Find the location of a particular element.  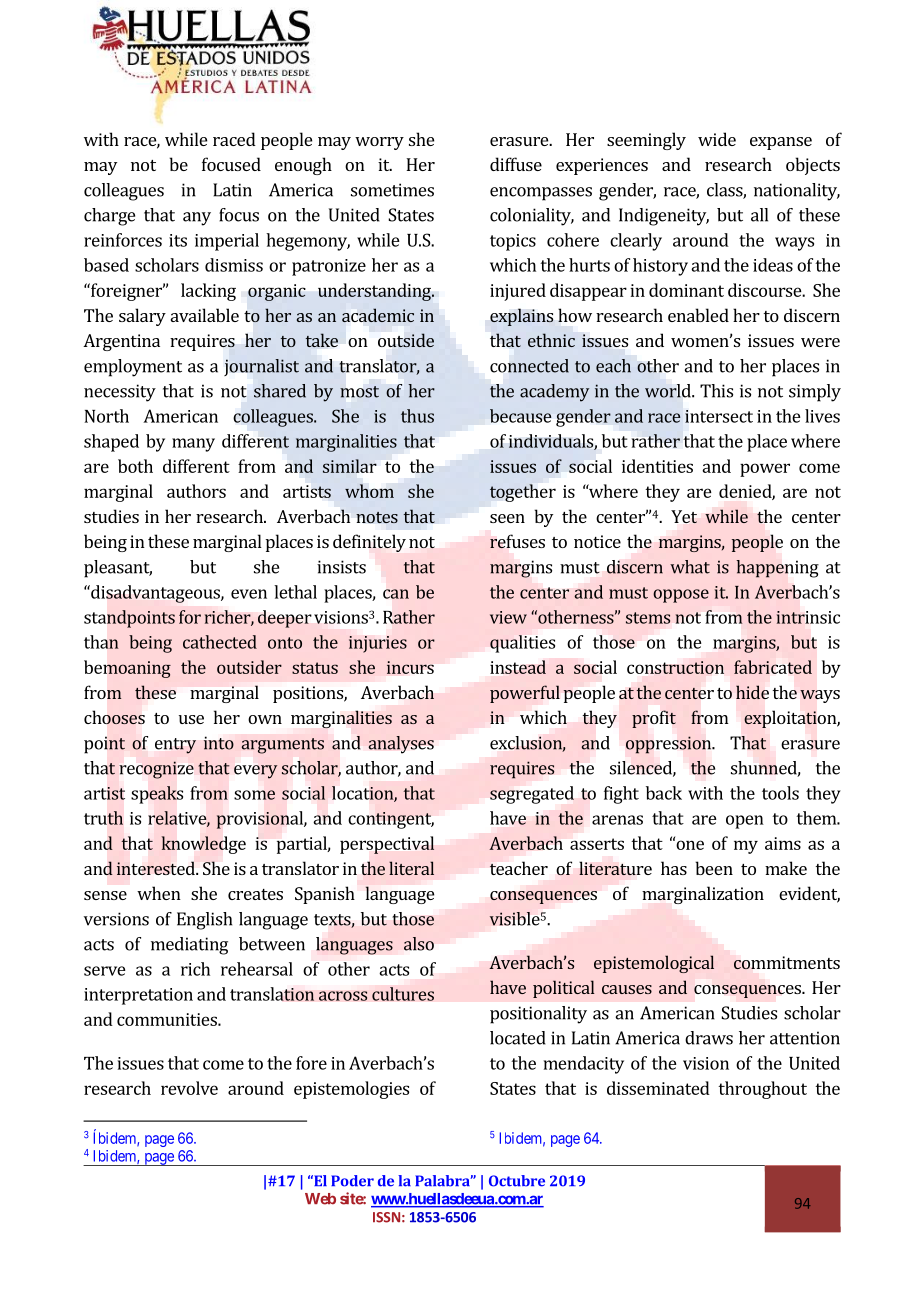

diffuse is located at coordinates (516, 164).
